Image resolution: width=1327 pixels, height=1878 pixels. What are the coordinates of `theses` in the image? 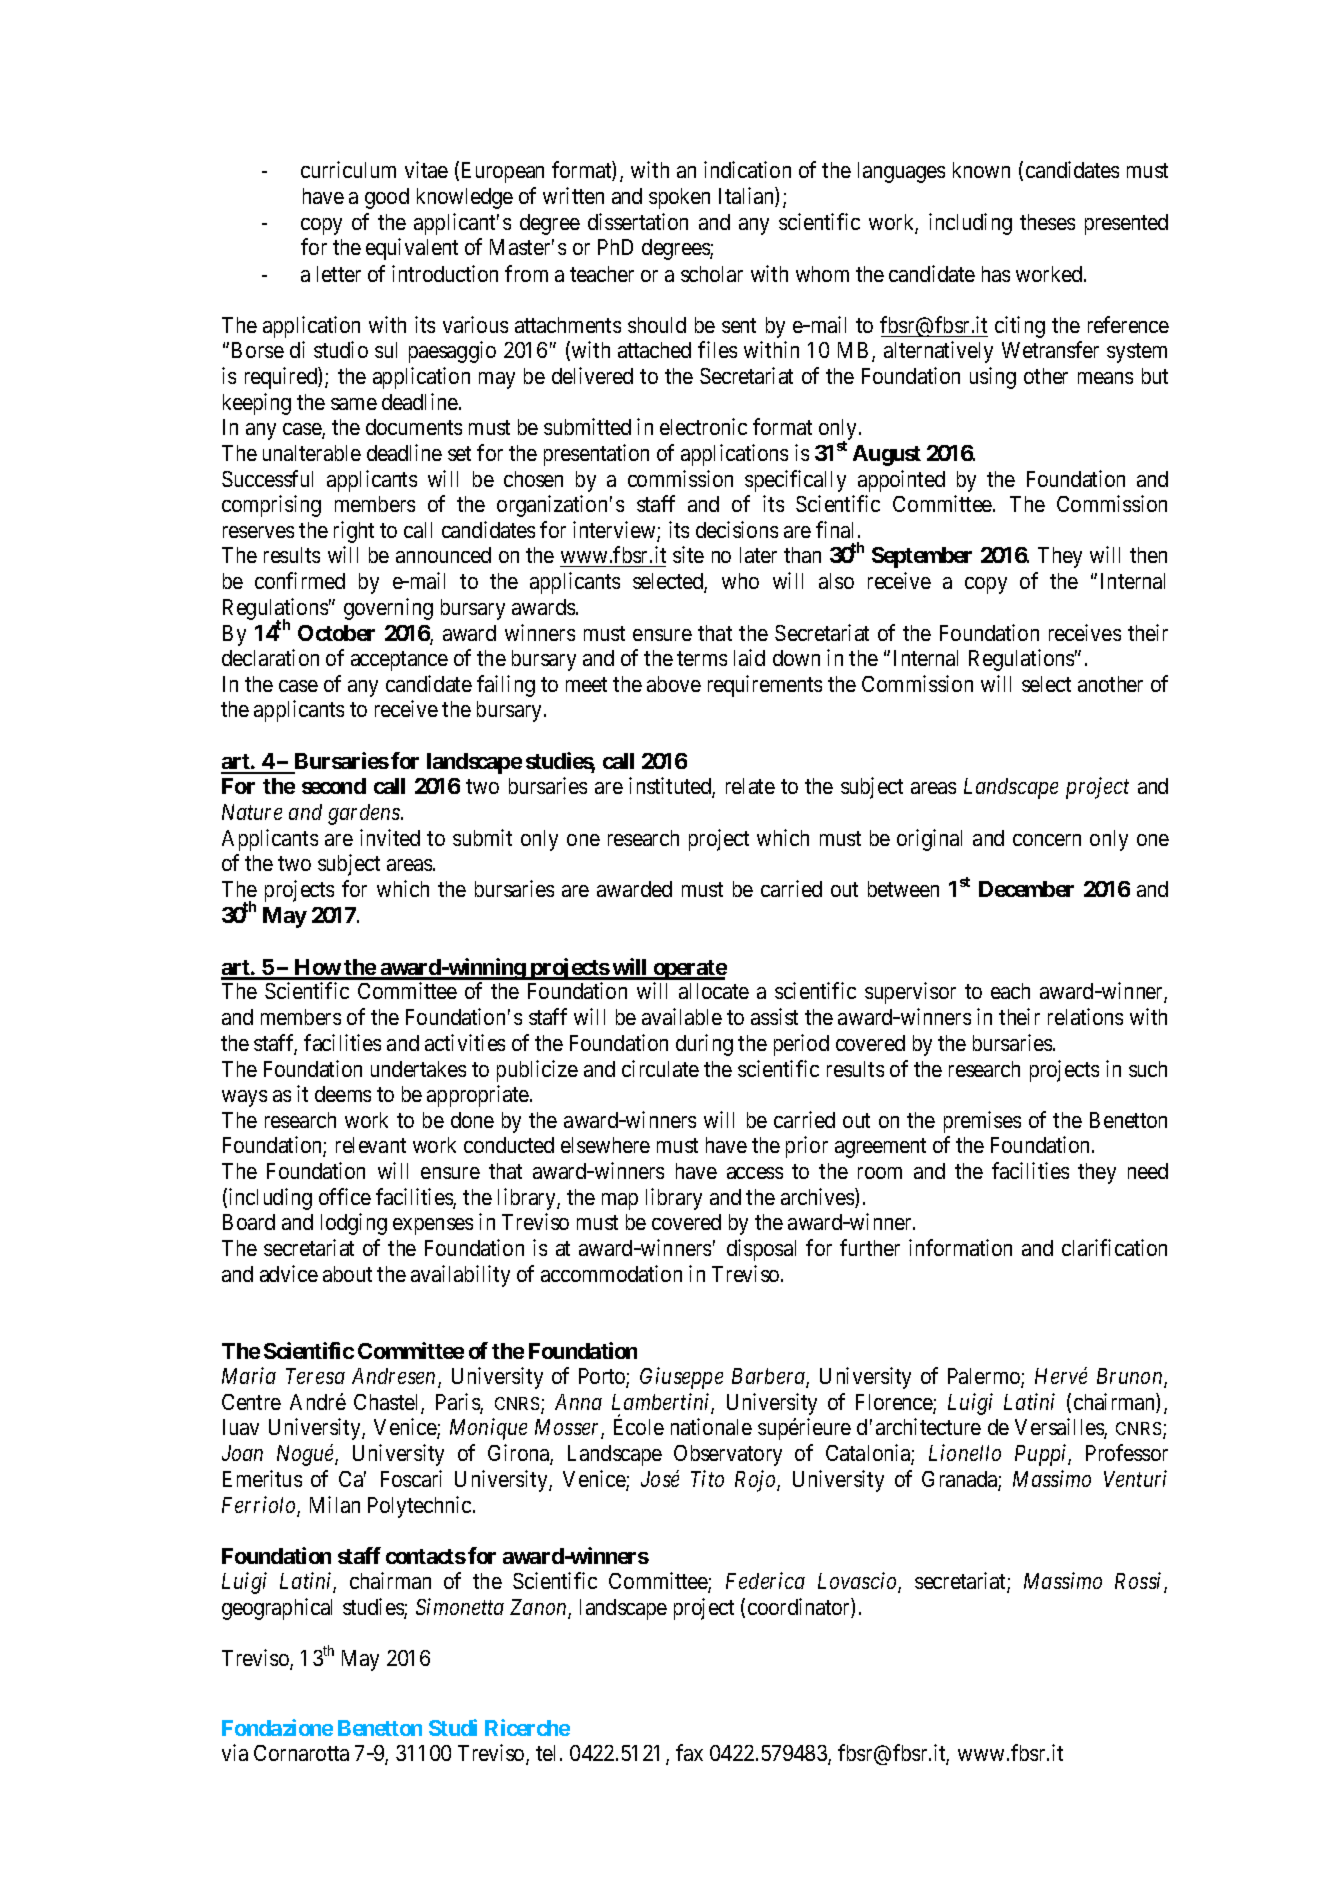 It's located at (1047, 222).
